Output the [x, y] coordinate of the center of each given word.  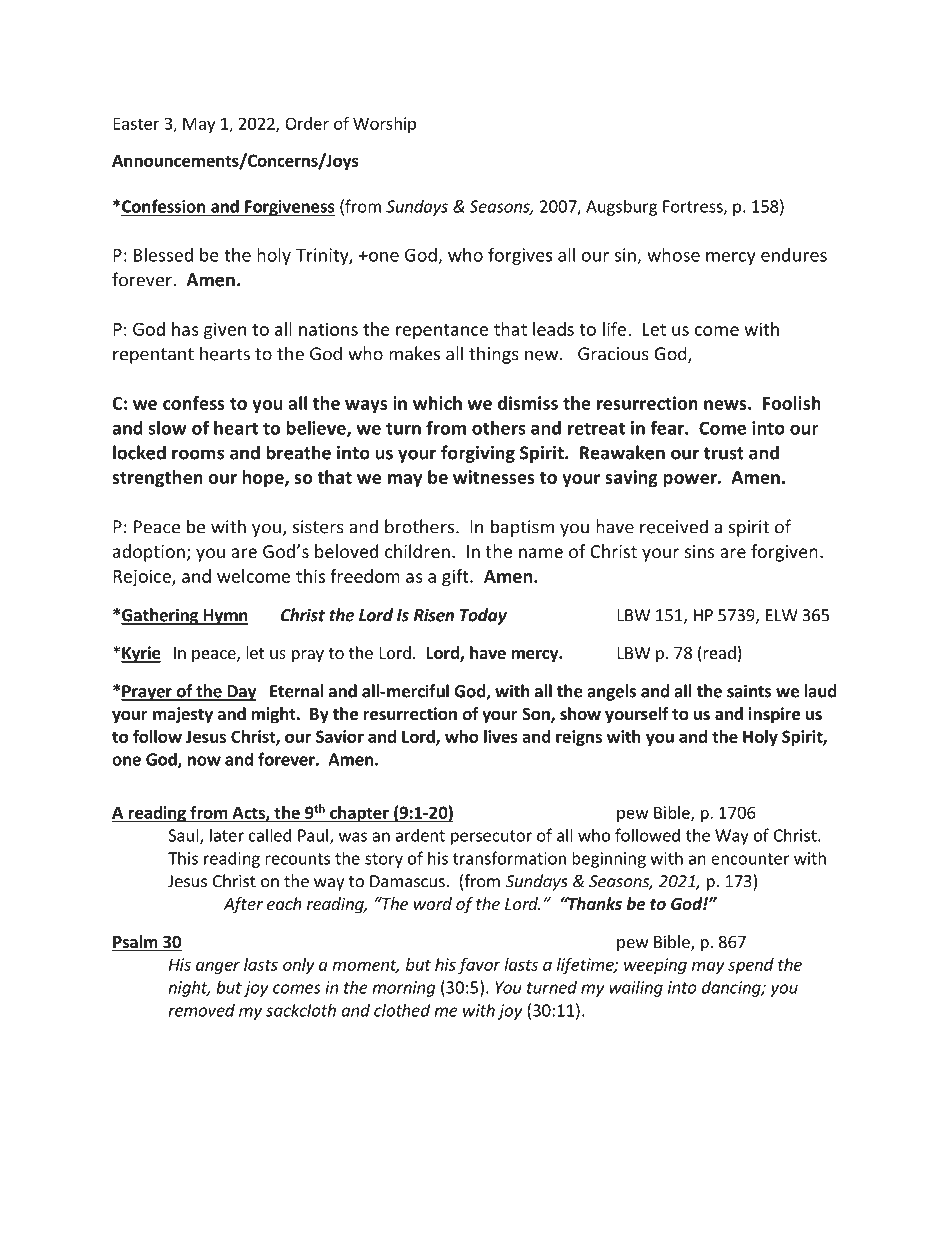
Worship [384, 125]
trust [724, 453]
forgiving [478, 454]
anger [218, 967]
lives [501, 736]
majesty [183, 715]
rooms [198, 454]
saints [749, 691]
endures [794, 255]
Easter [136, 123]
